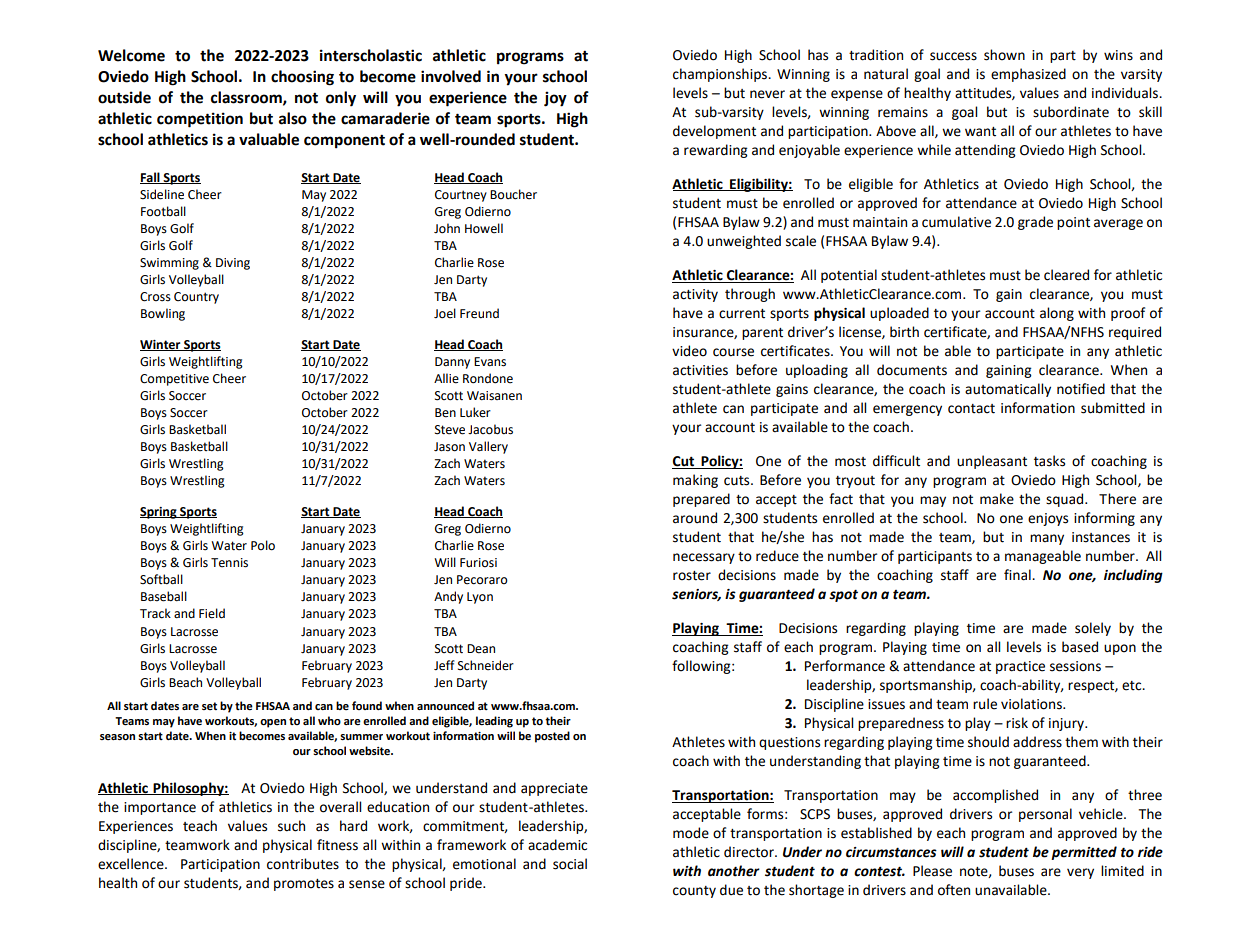  What do you see at coordinates (303, 864) in the page?
I see `contributes` at bounding box center [303, 864].
